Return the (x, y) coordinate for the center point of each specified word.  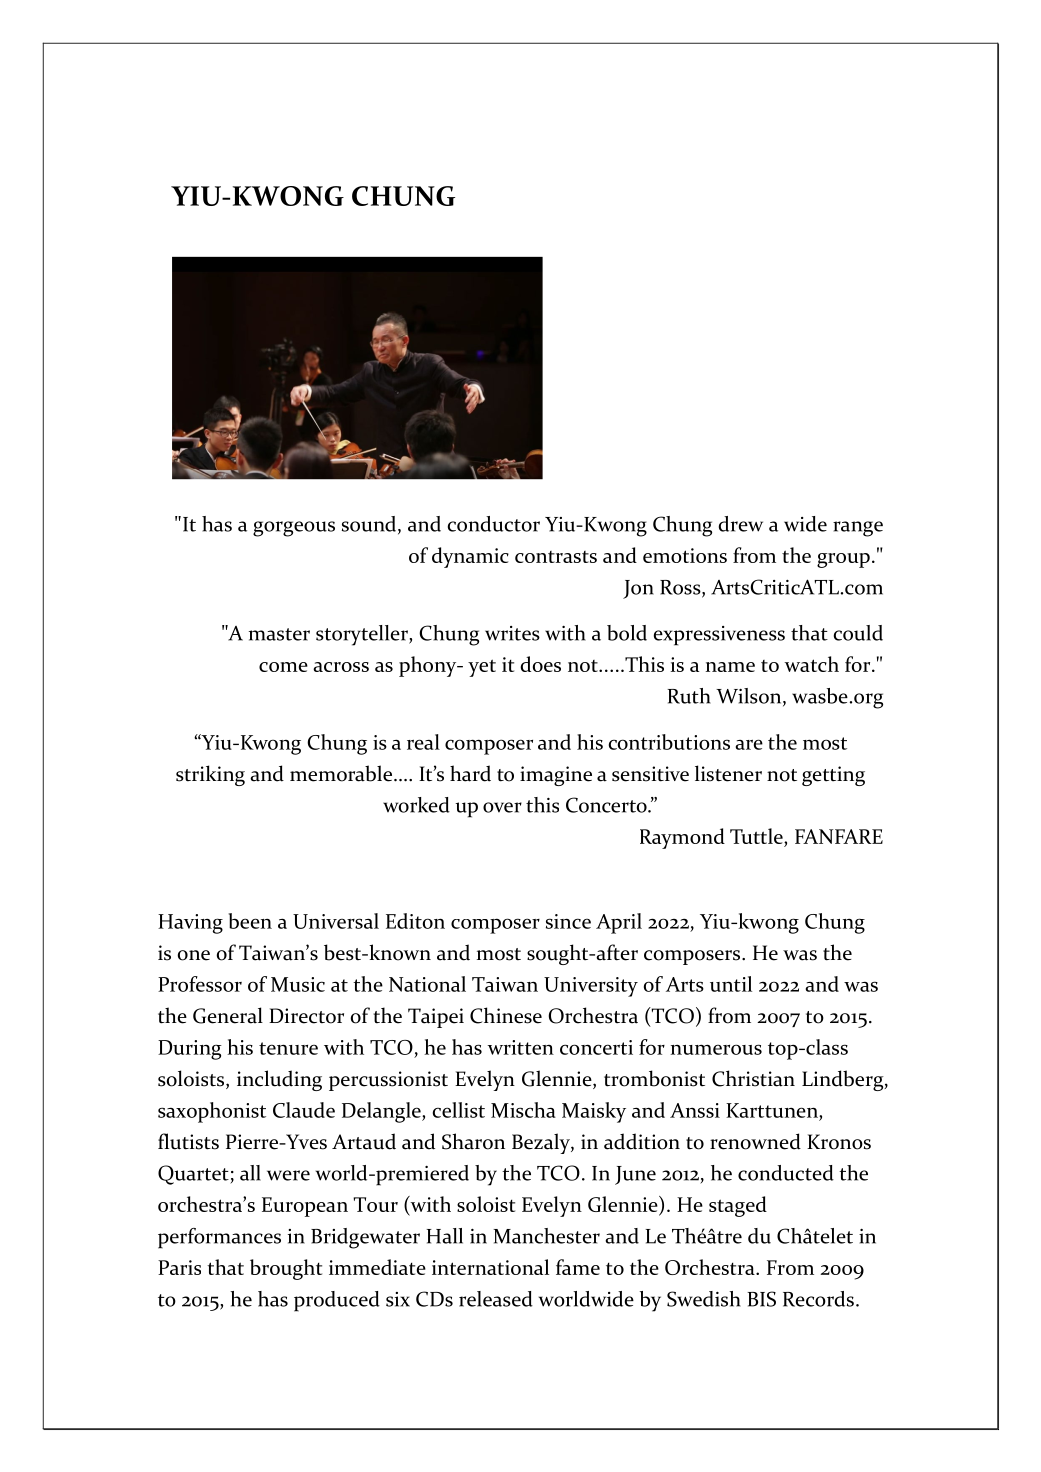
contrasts (556, 557)
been (250, 921)
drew (741, 524)
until (731, 984)
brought (286, 1269)
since (568, 921)
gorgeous (294, 529)
